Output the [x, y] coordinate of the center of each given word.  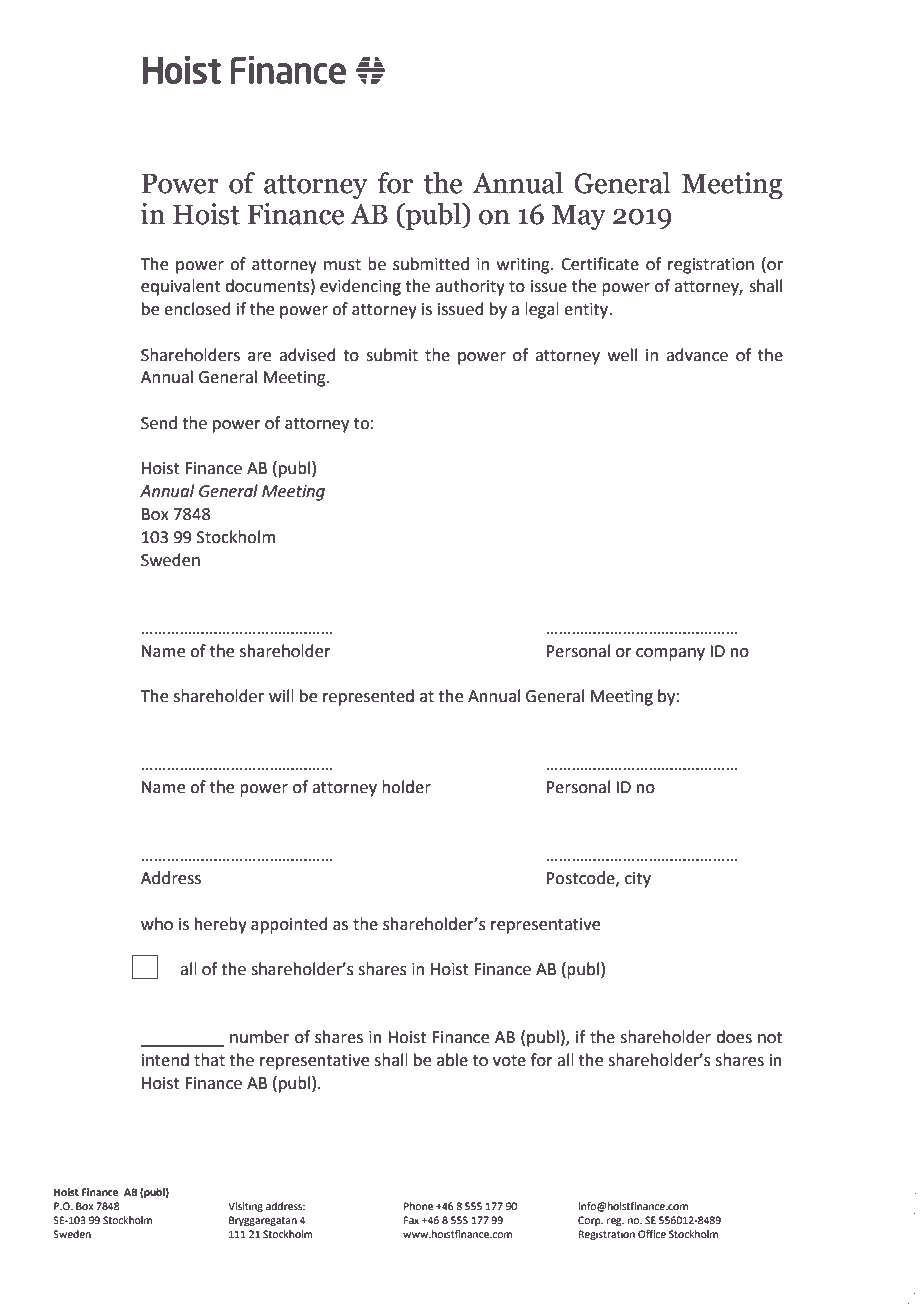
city [638, 880]
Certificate [600, 264]
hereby [221, 925]
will [281, 695]
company [670, 654]
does [734, 1037]
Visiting [245, 1207]
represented [368, 697]
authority [470, 287]
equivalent [181, 287]
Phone [418, 1206]
